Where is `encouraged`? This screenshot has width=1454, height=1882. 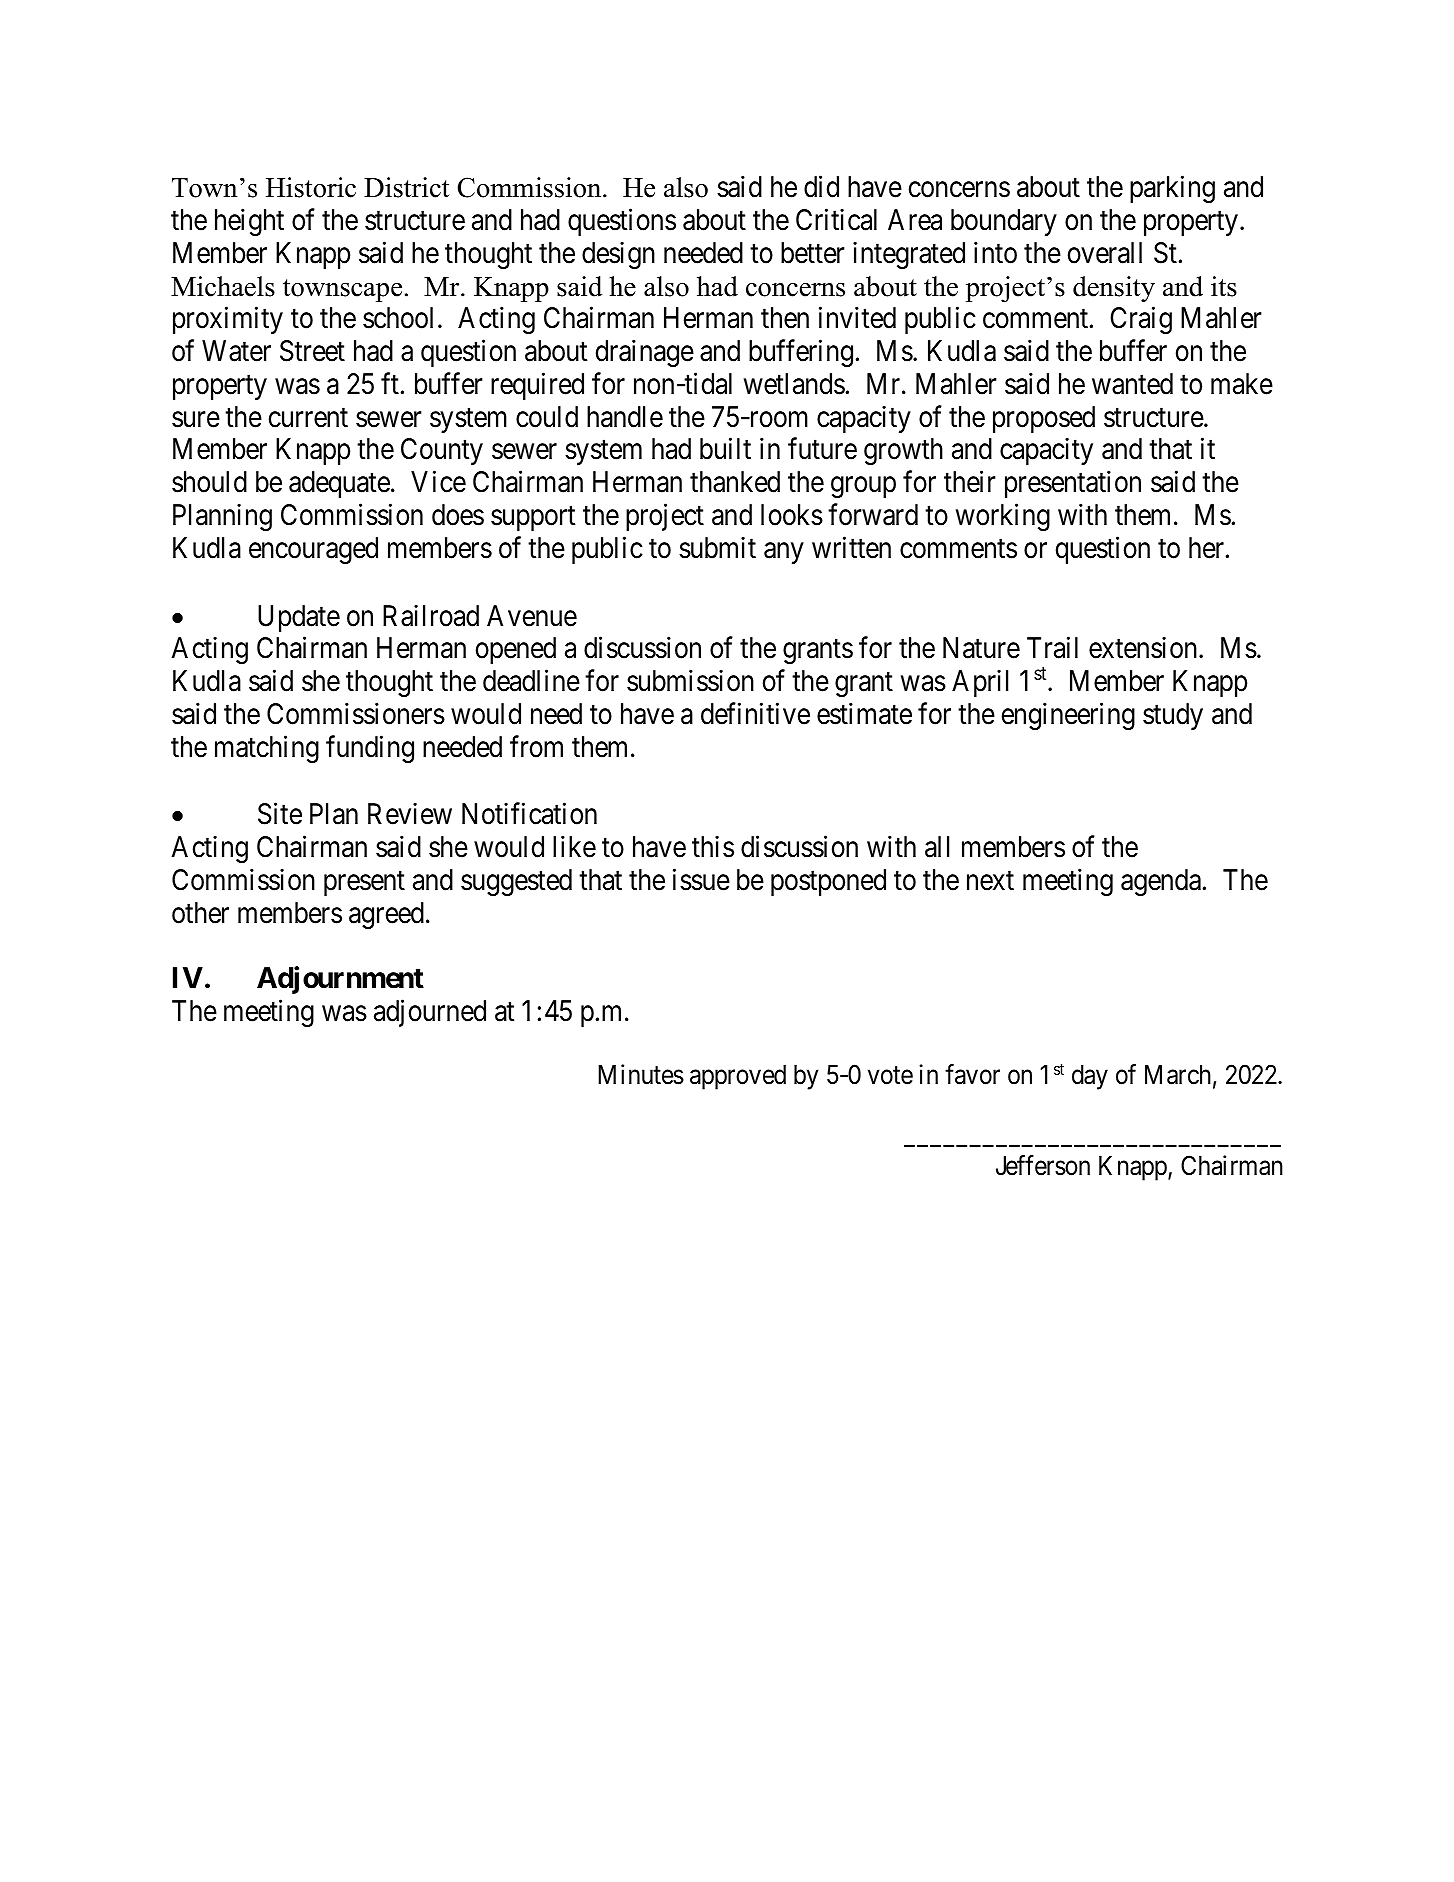
encouraged is located at coordinates (313, 550).
